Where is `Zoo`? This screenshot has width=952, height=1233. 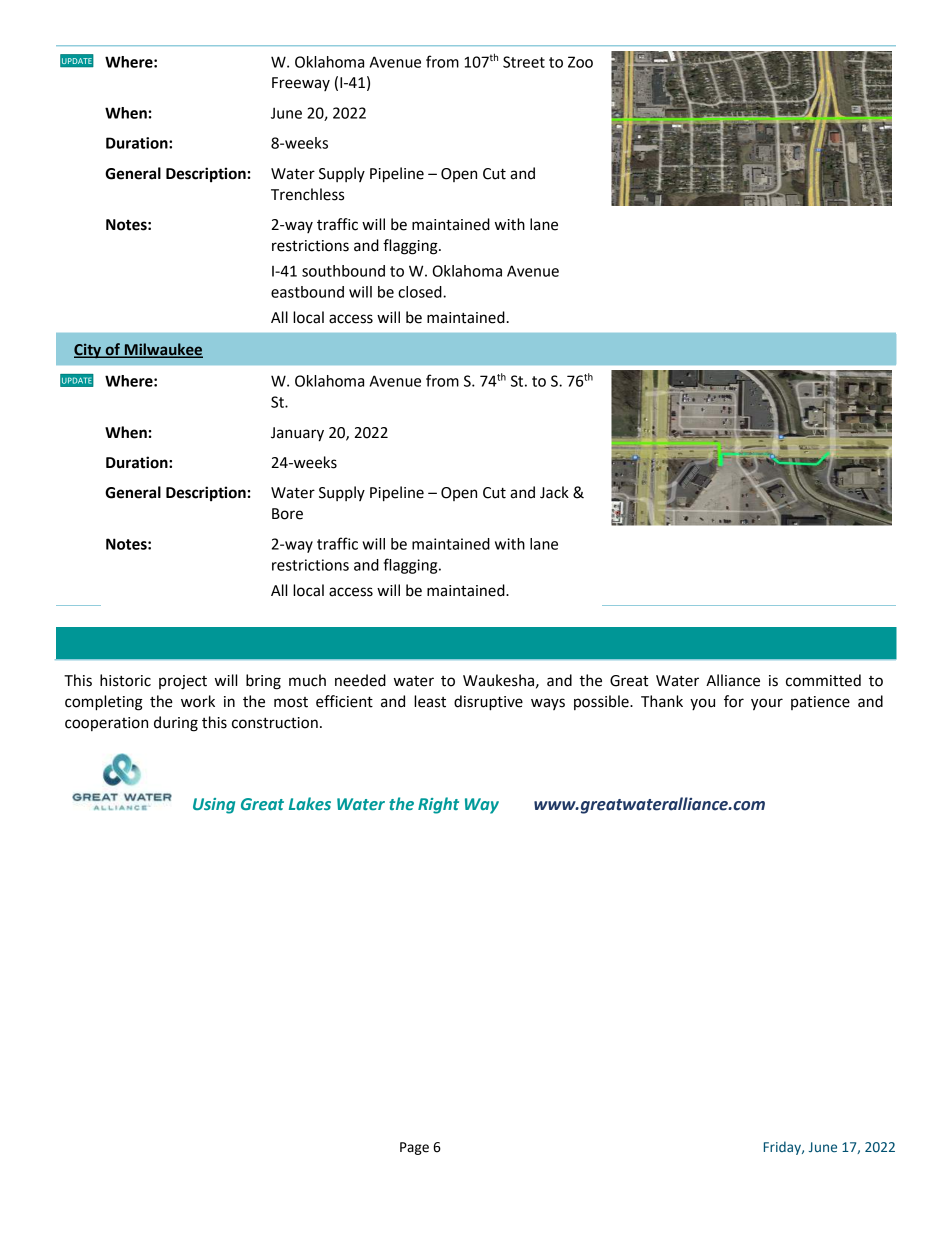
Zoo is located at coordinates (580, 62).
